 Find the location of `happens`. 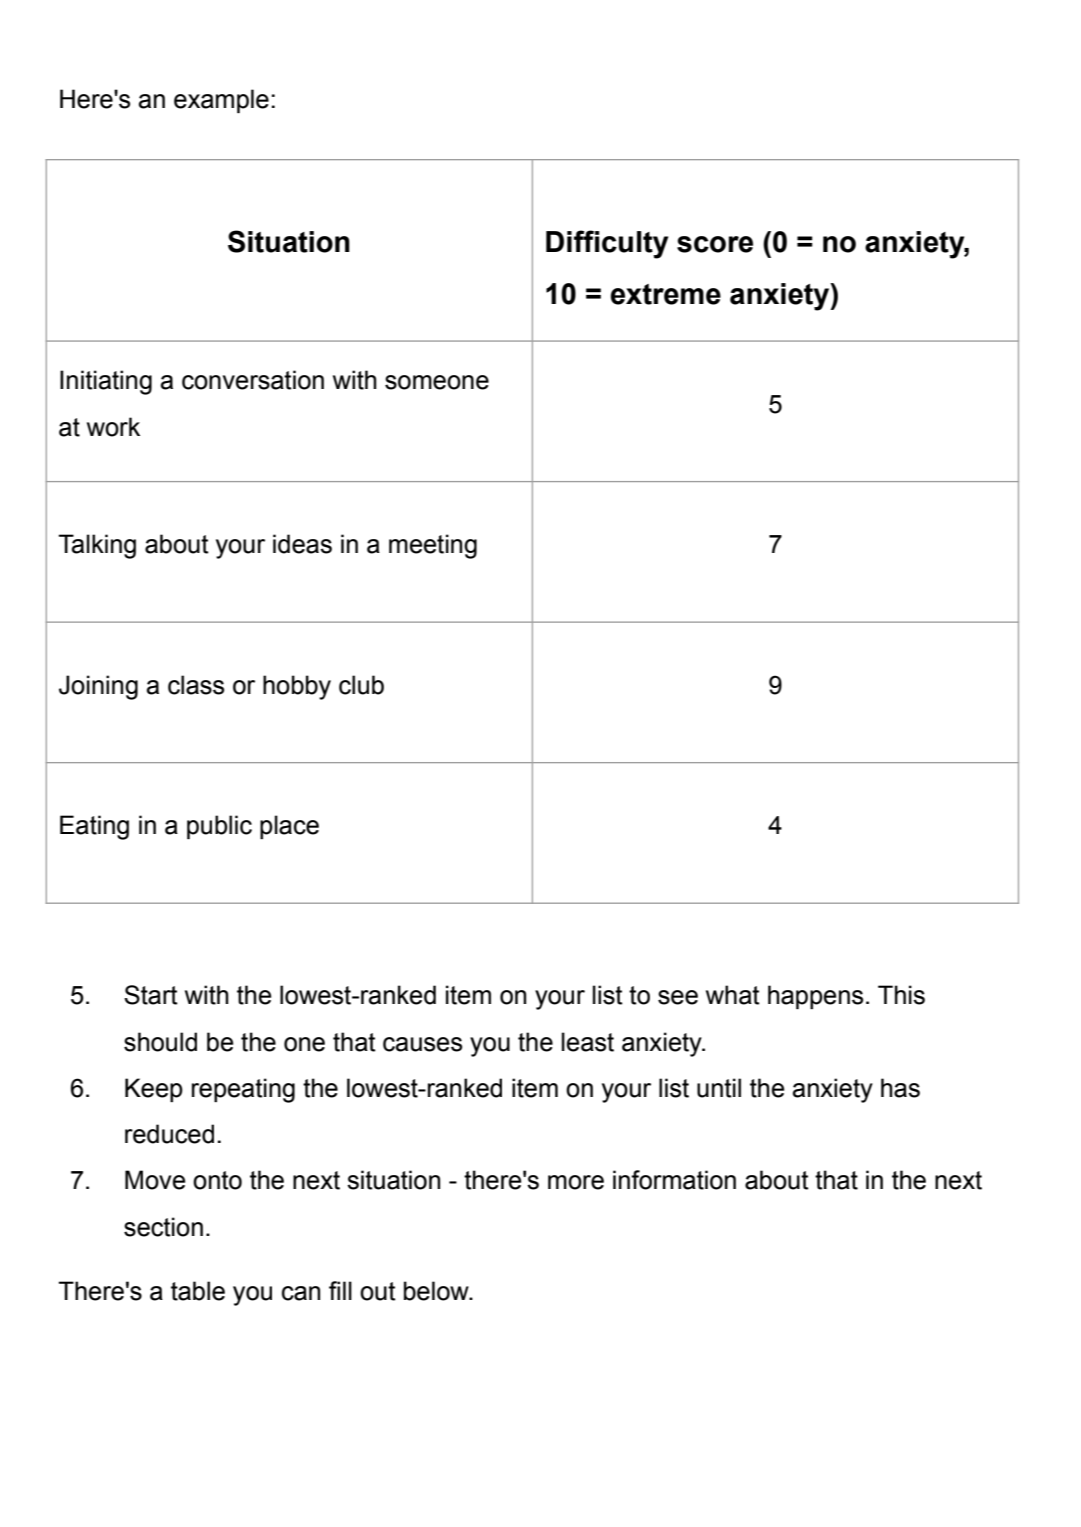

happens is located at coordinates (815, 997).
